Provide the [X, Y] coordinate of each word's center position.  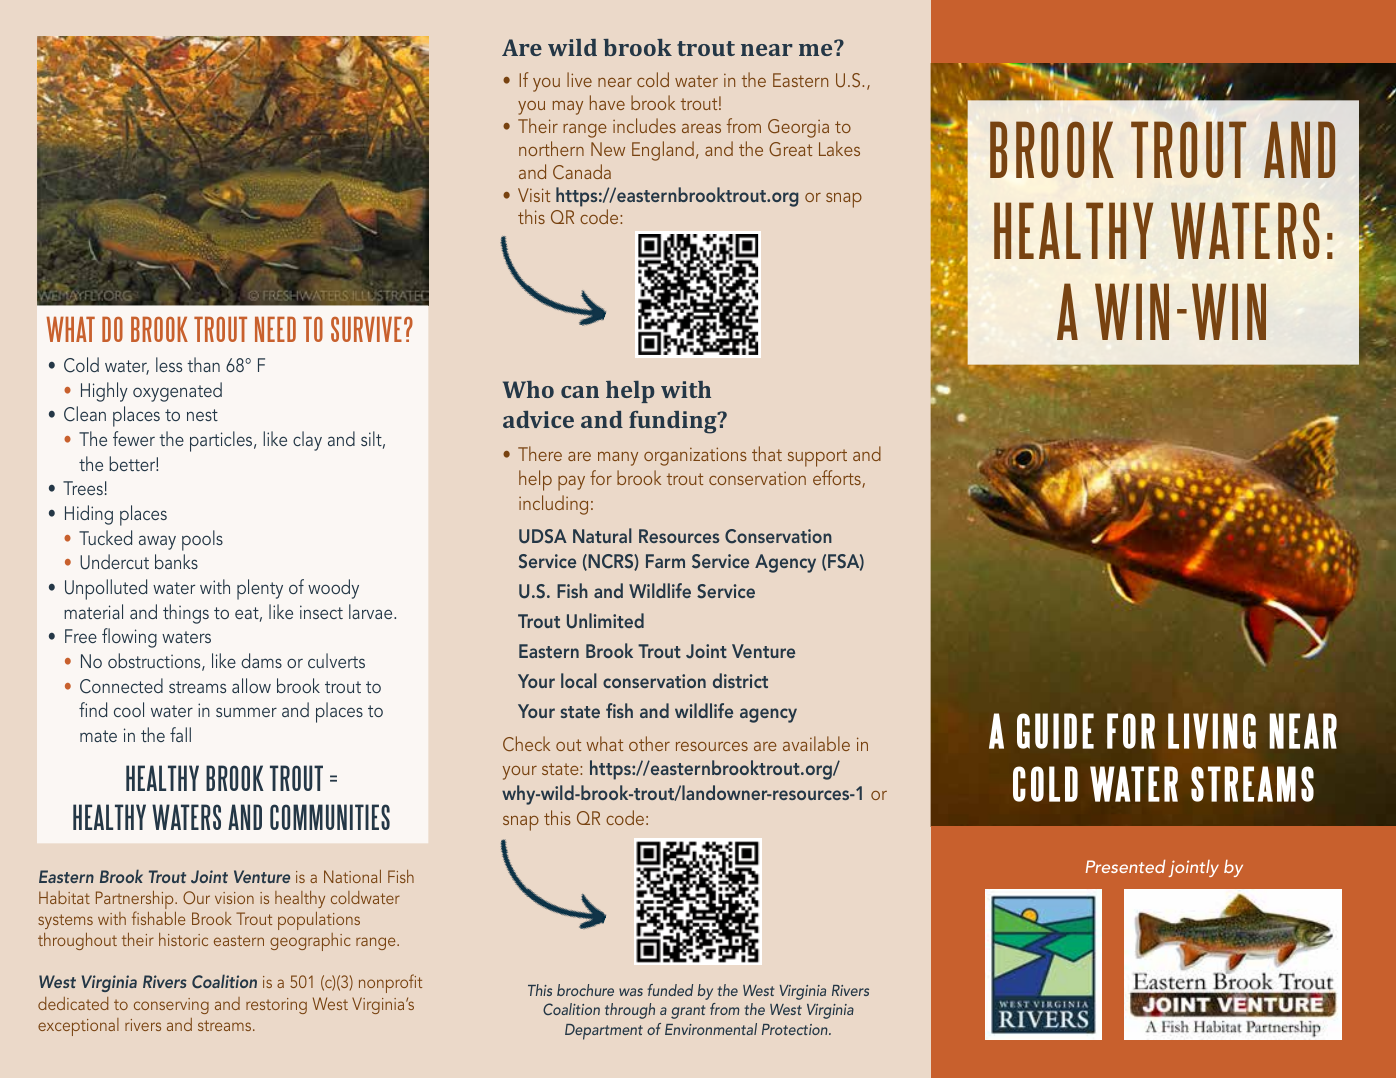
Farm [665, 561]
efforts [838, 479]
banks [176, 561]
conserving [171, 1006]
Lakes [839, 148]
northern [551, 148]
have [607, 102]
